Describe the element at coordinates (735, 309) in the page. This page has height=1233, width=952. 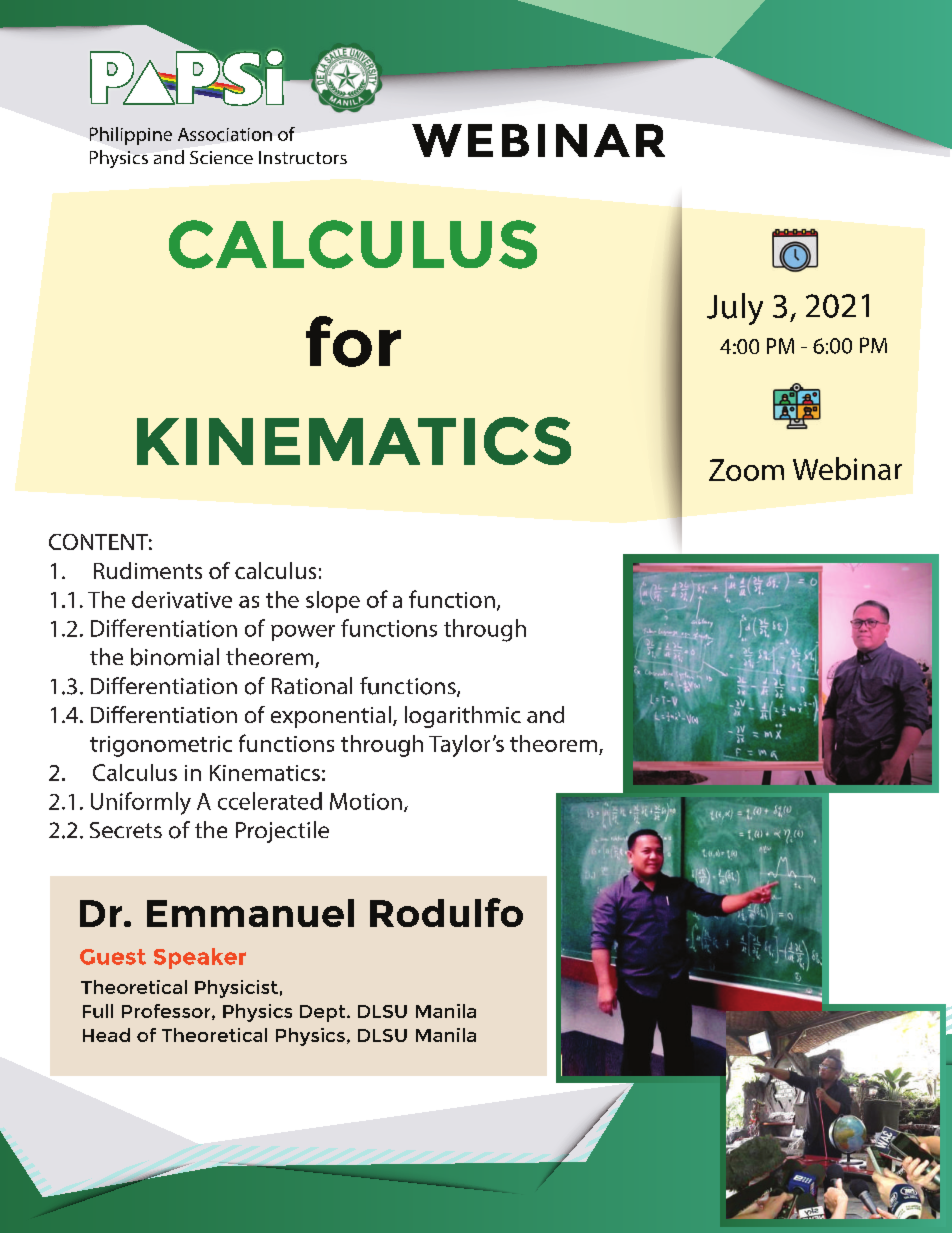
I see `July` at that location.
